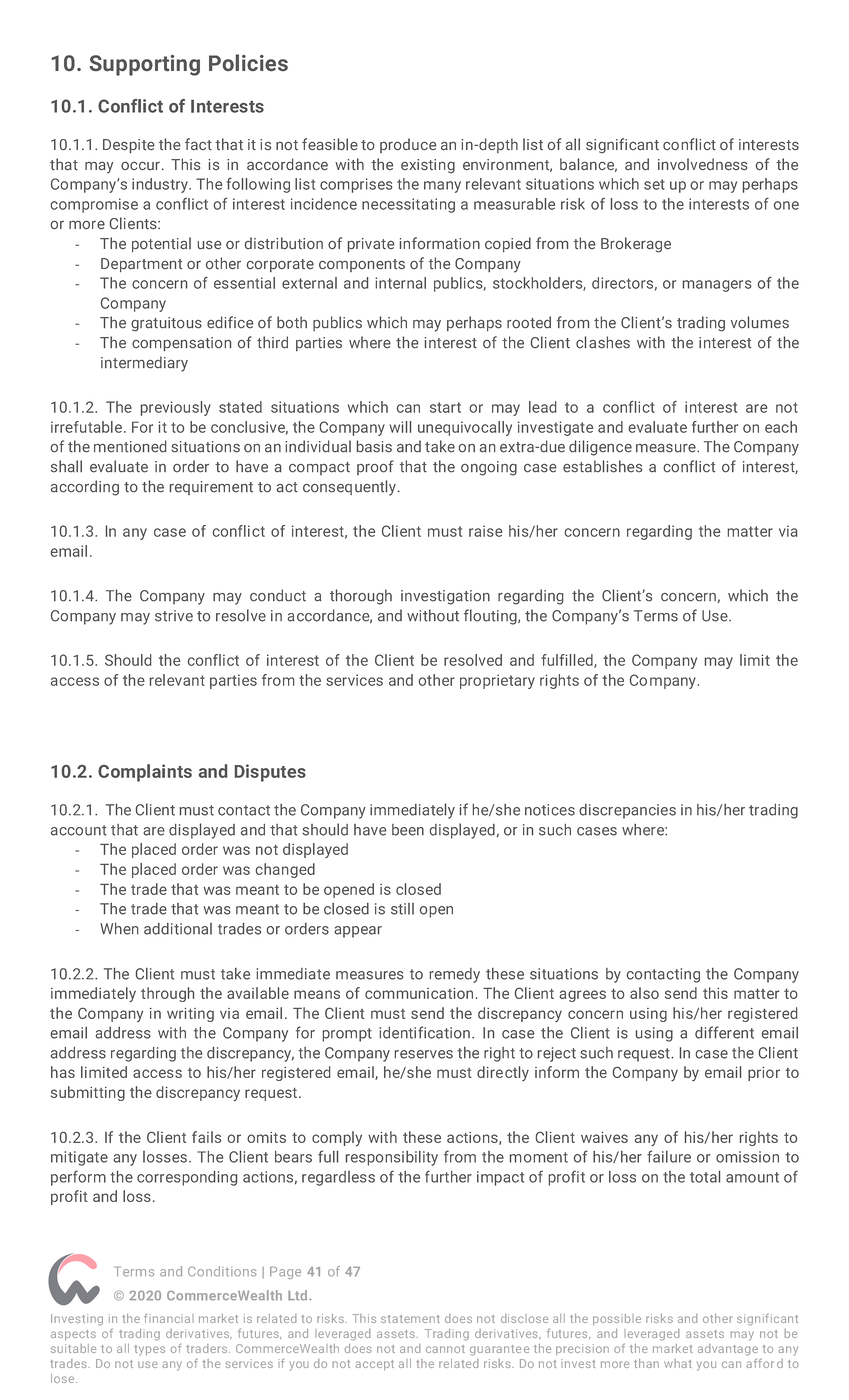 The image size is (849, 1400). Describe the element at coordinates (408, 145) in the document. I see `produce` at that location.
